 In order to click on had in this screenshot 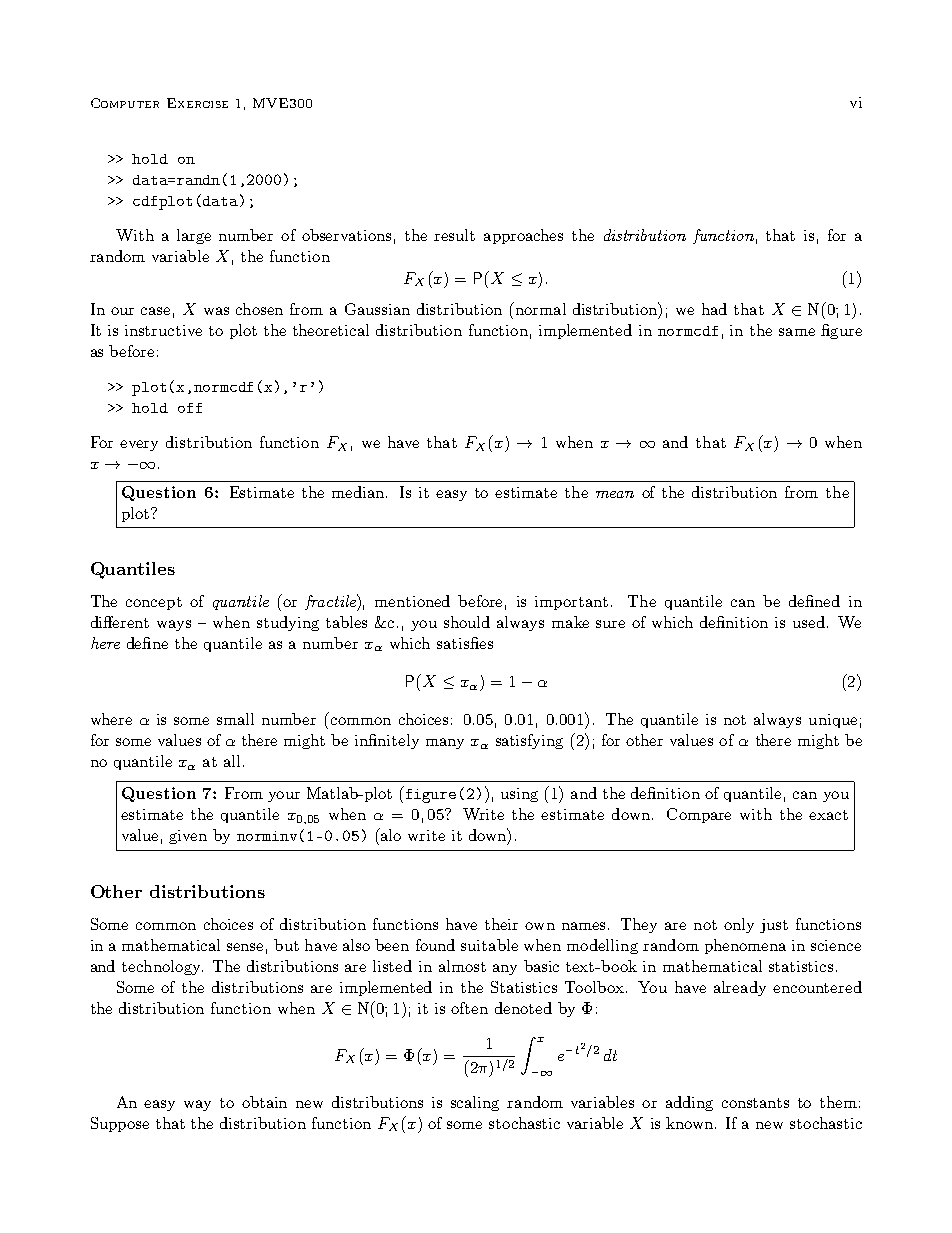, I will do `click(714, 309)`.
